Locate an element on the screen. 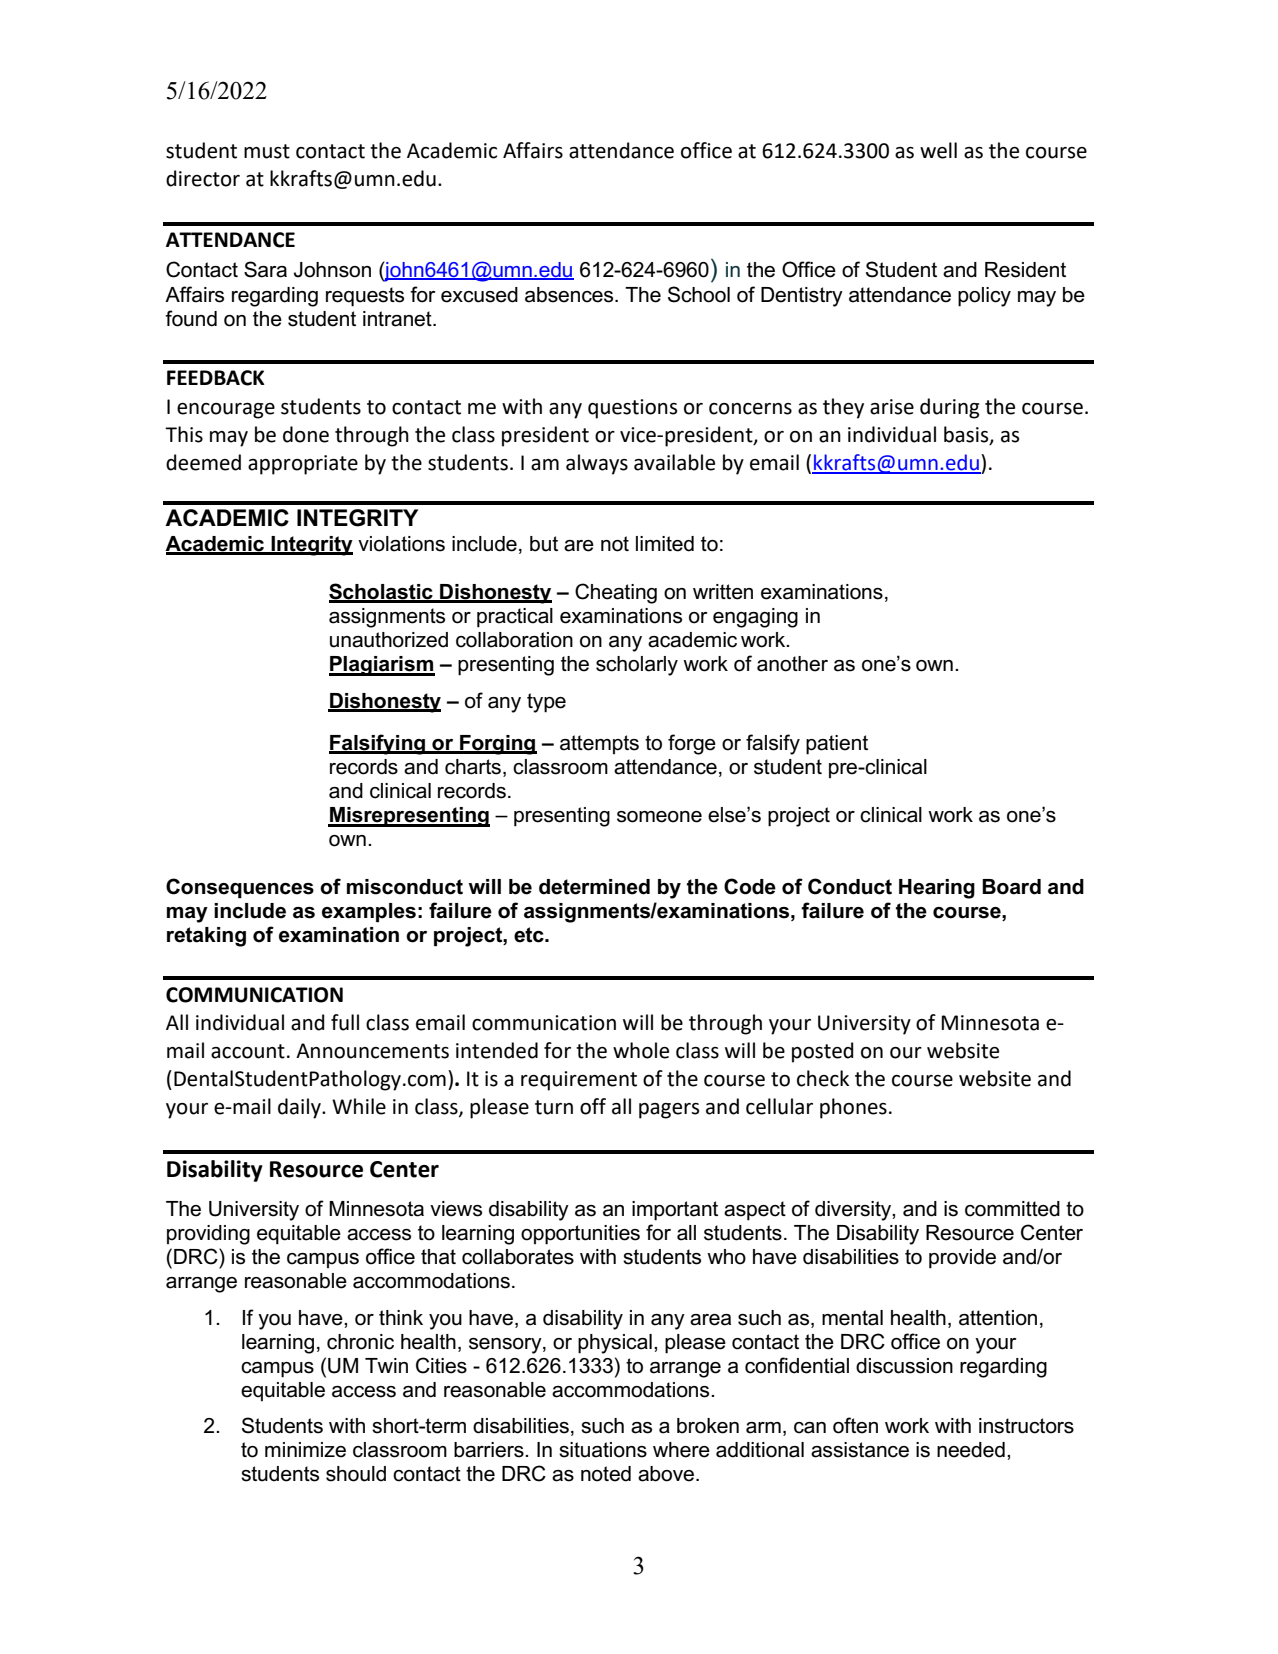  whole is located at coordinates (641, 1050).
